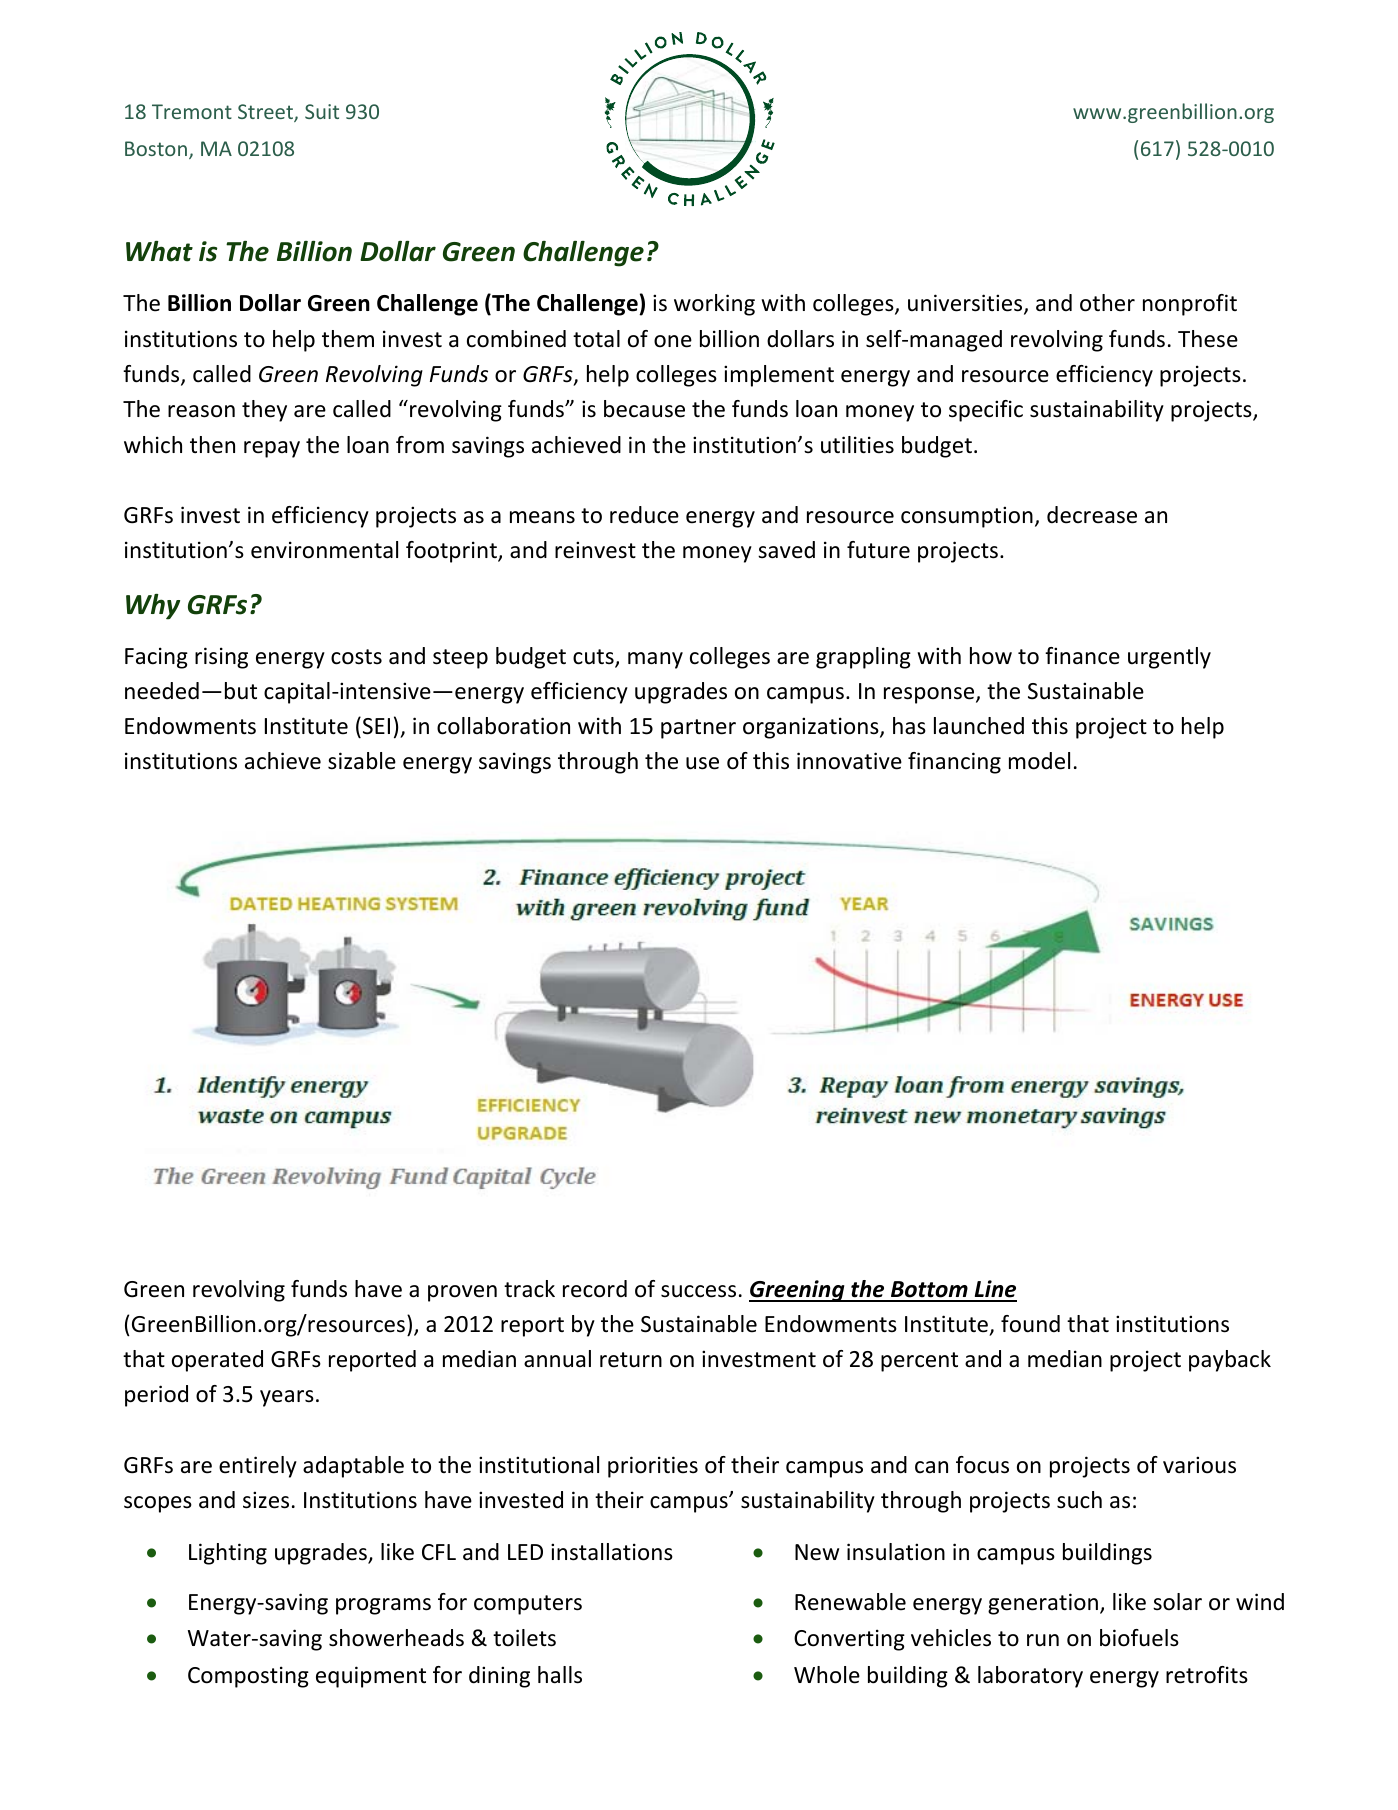 The height and width of the screenshot is (1810, 1398). What do you see at coordinates (698, 729) in the screenshot?
I see `partner` at bounding box center [698, 729].
